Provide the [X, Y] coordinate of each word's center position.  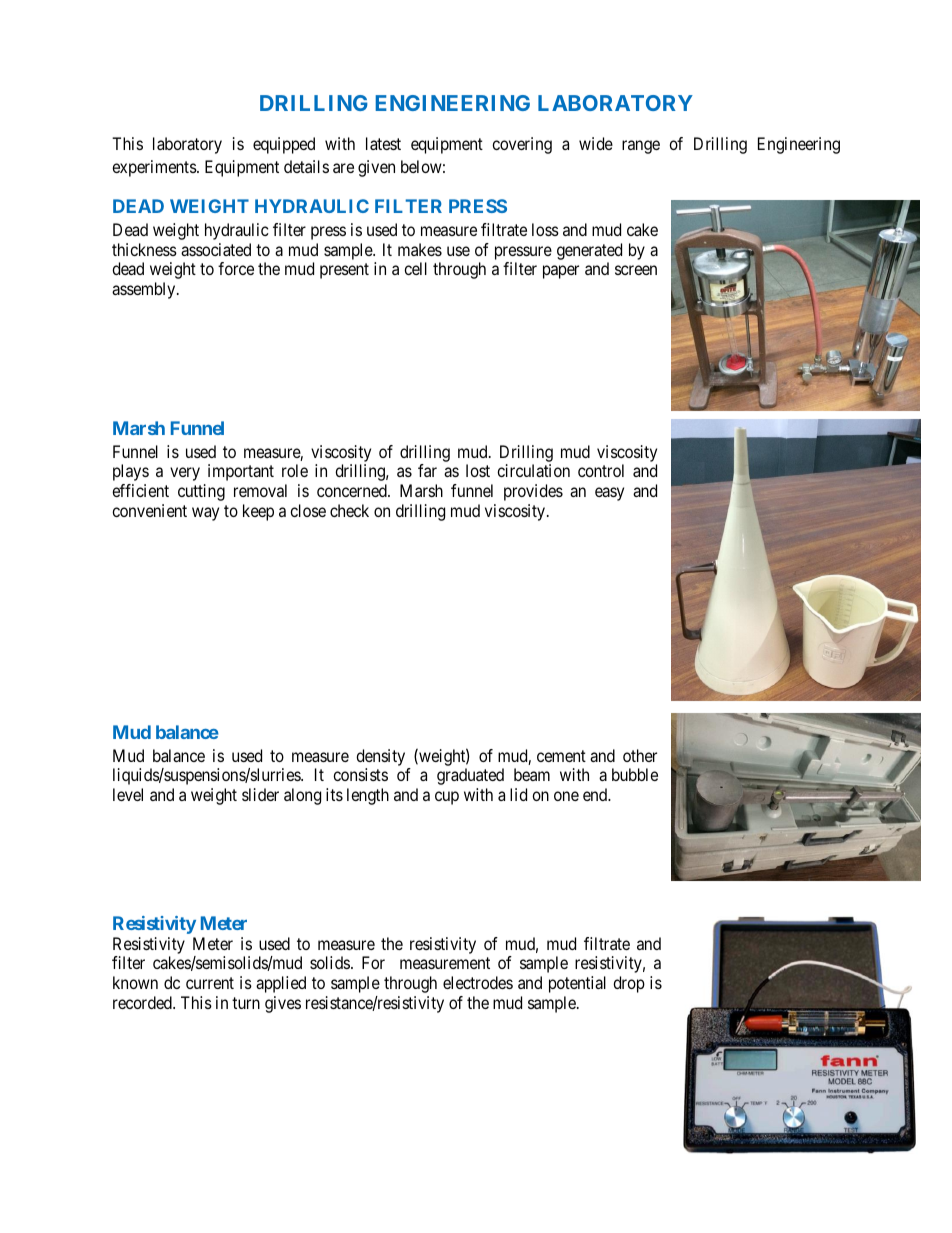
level [128, 794]
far [427, 470]
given [376, 168]
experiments [155, 168]
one [566, 796]
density [382, 759]
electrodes [478, 982]
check [349, 510]
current [210, 983]
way [205, 514]
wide [596, 143]
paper [561, 272]
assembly [145, 290]
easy [609, 494]
